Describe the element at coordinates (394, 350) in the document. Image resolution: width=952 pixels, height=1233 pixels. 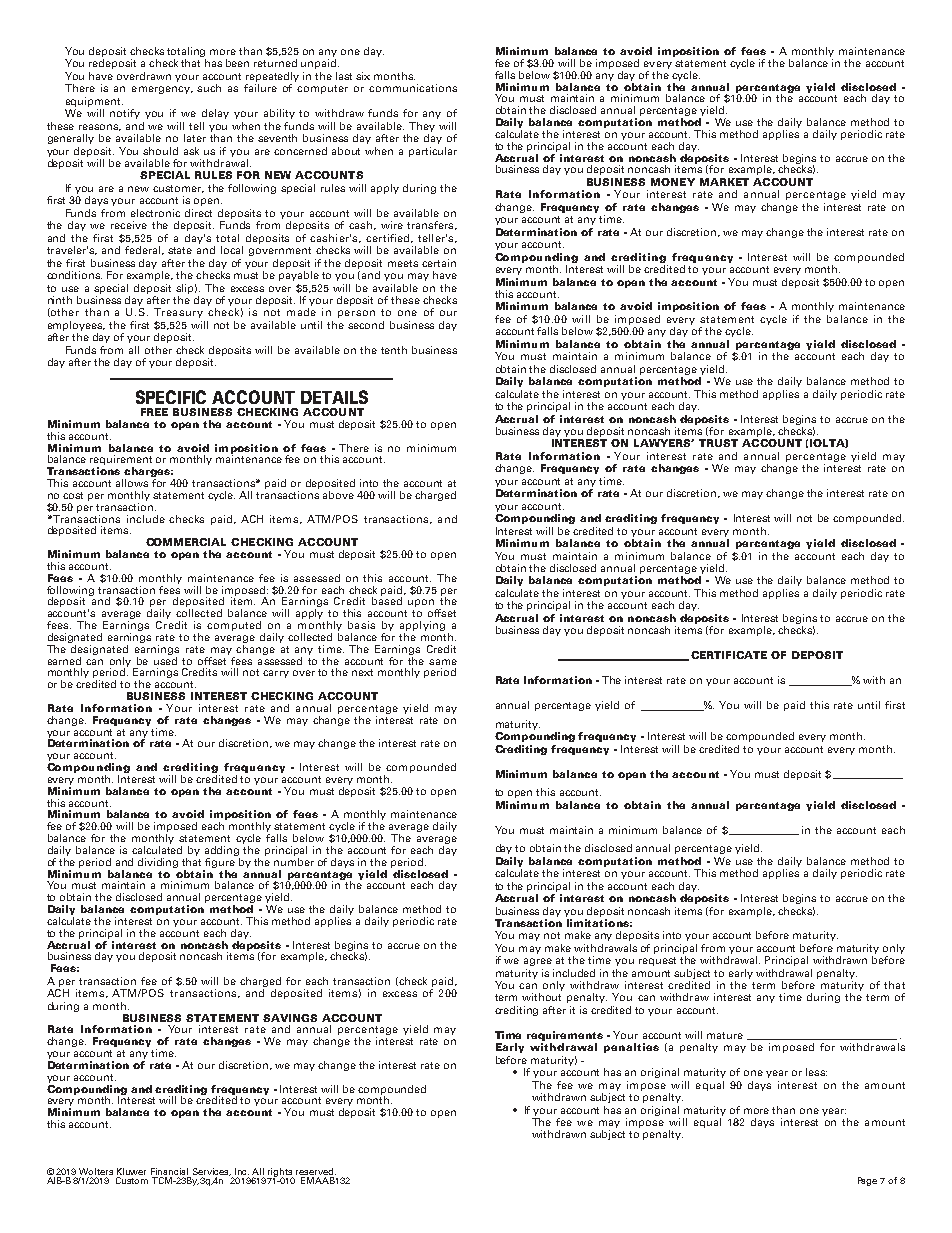
I see `tenth` at that location.
